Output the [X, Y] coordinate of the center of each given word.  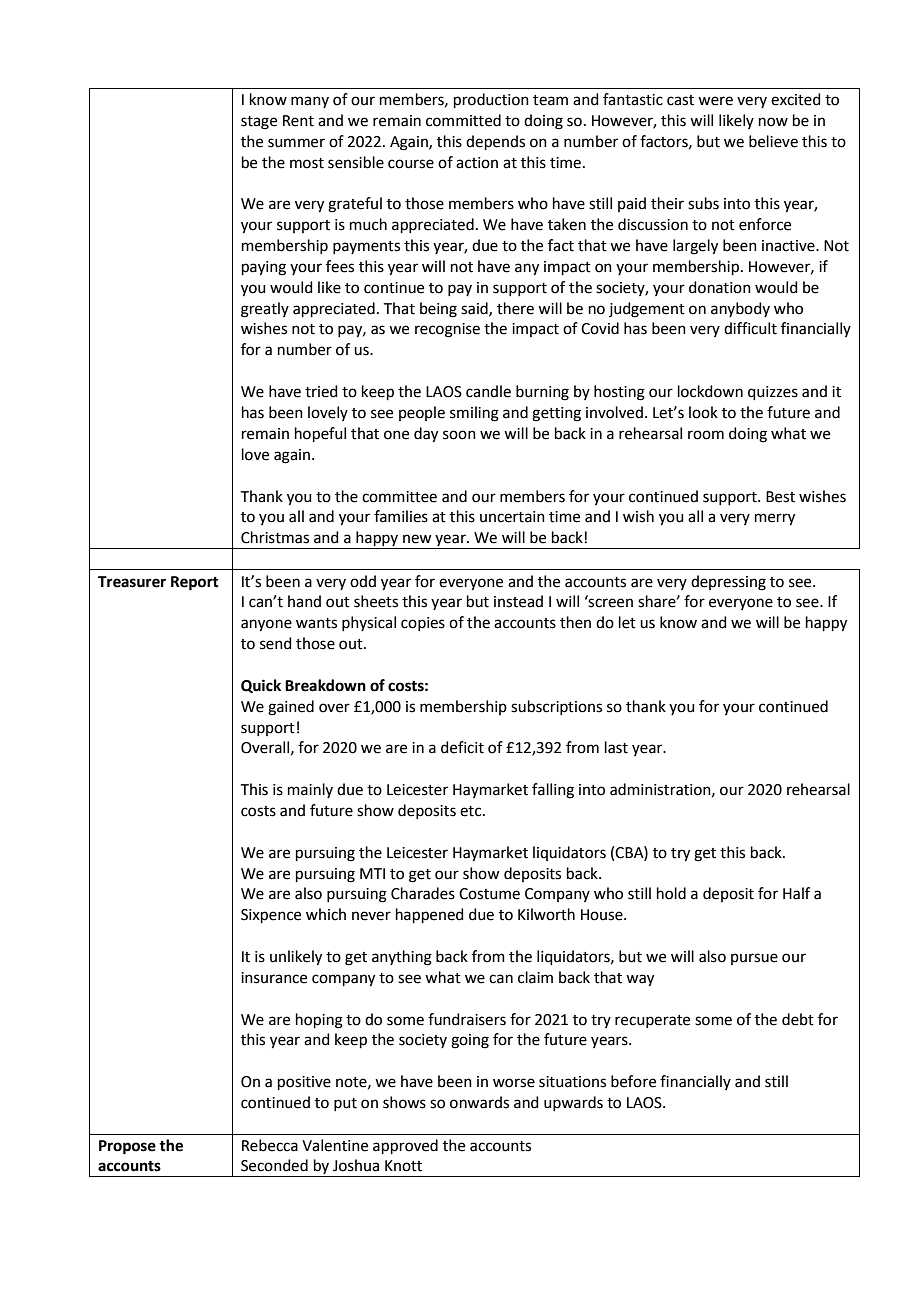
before [633, 1081]
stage [259, 123]
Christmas [275, 537]
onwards [479, 1102]
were [715, 101]
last [616, 747]
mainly [310, 790]
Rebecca [270, 1145]
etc [472, 811]
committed [463, 120]
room [706, 435]
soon [459, 435]
